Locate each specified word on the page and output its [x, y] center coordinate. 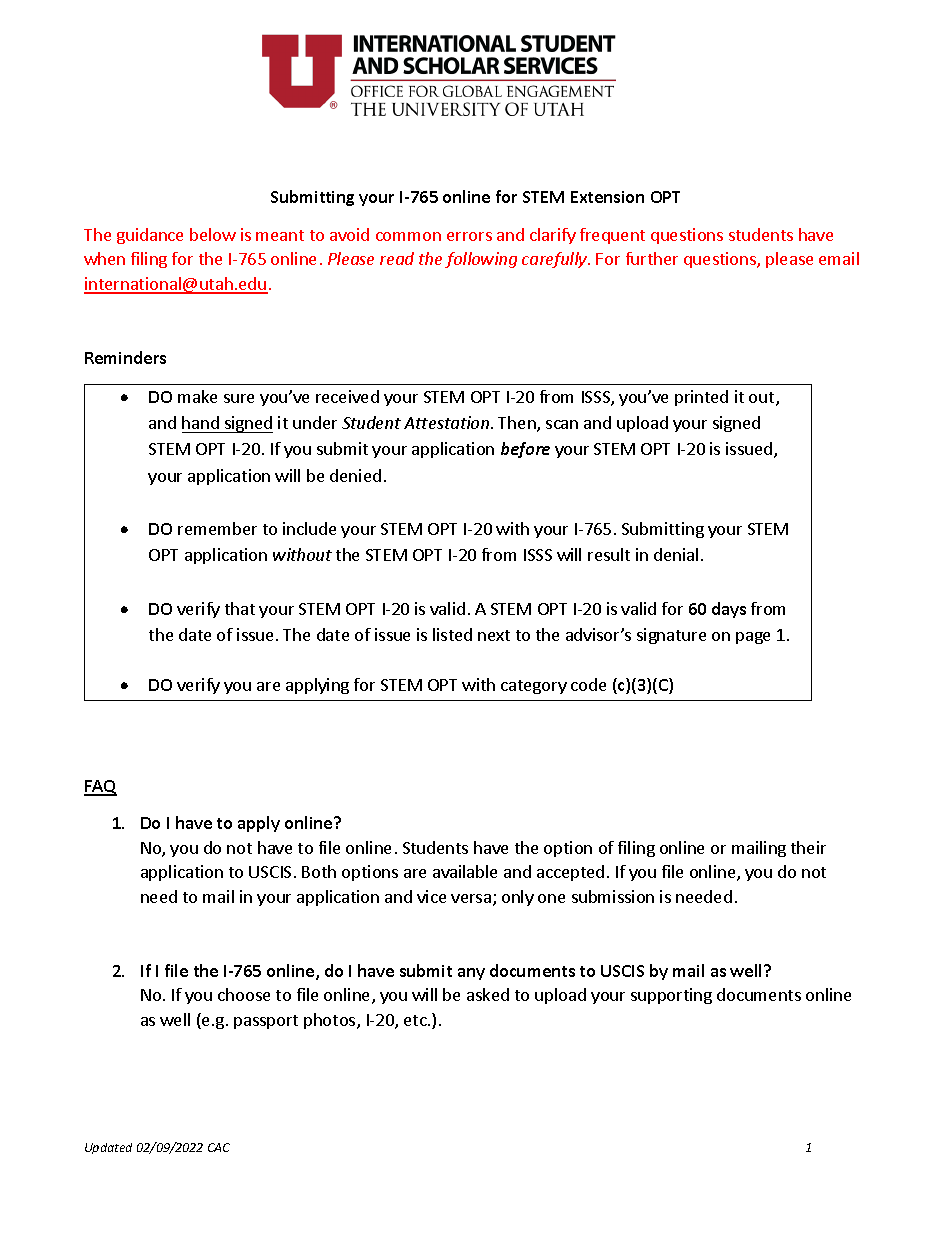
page [753, 638]
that [240, 608]
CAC [219, 1147]
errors [469, 236]
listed [452, 634]
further [652, 258]
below [213, 234]
